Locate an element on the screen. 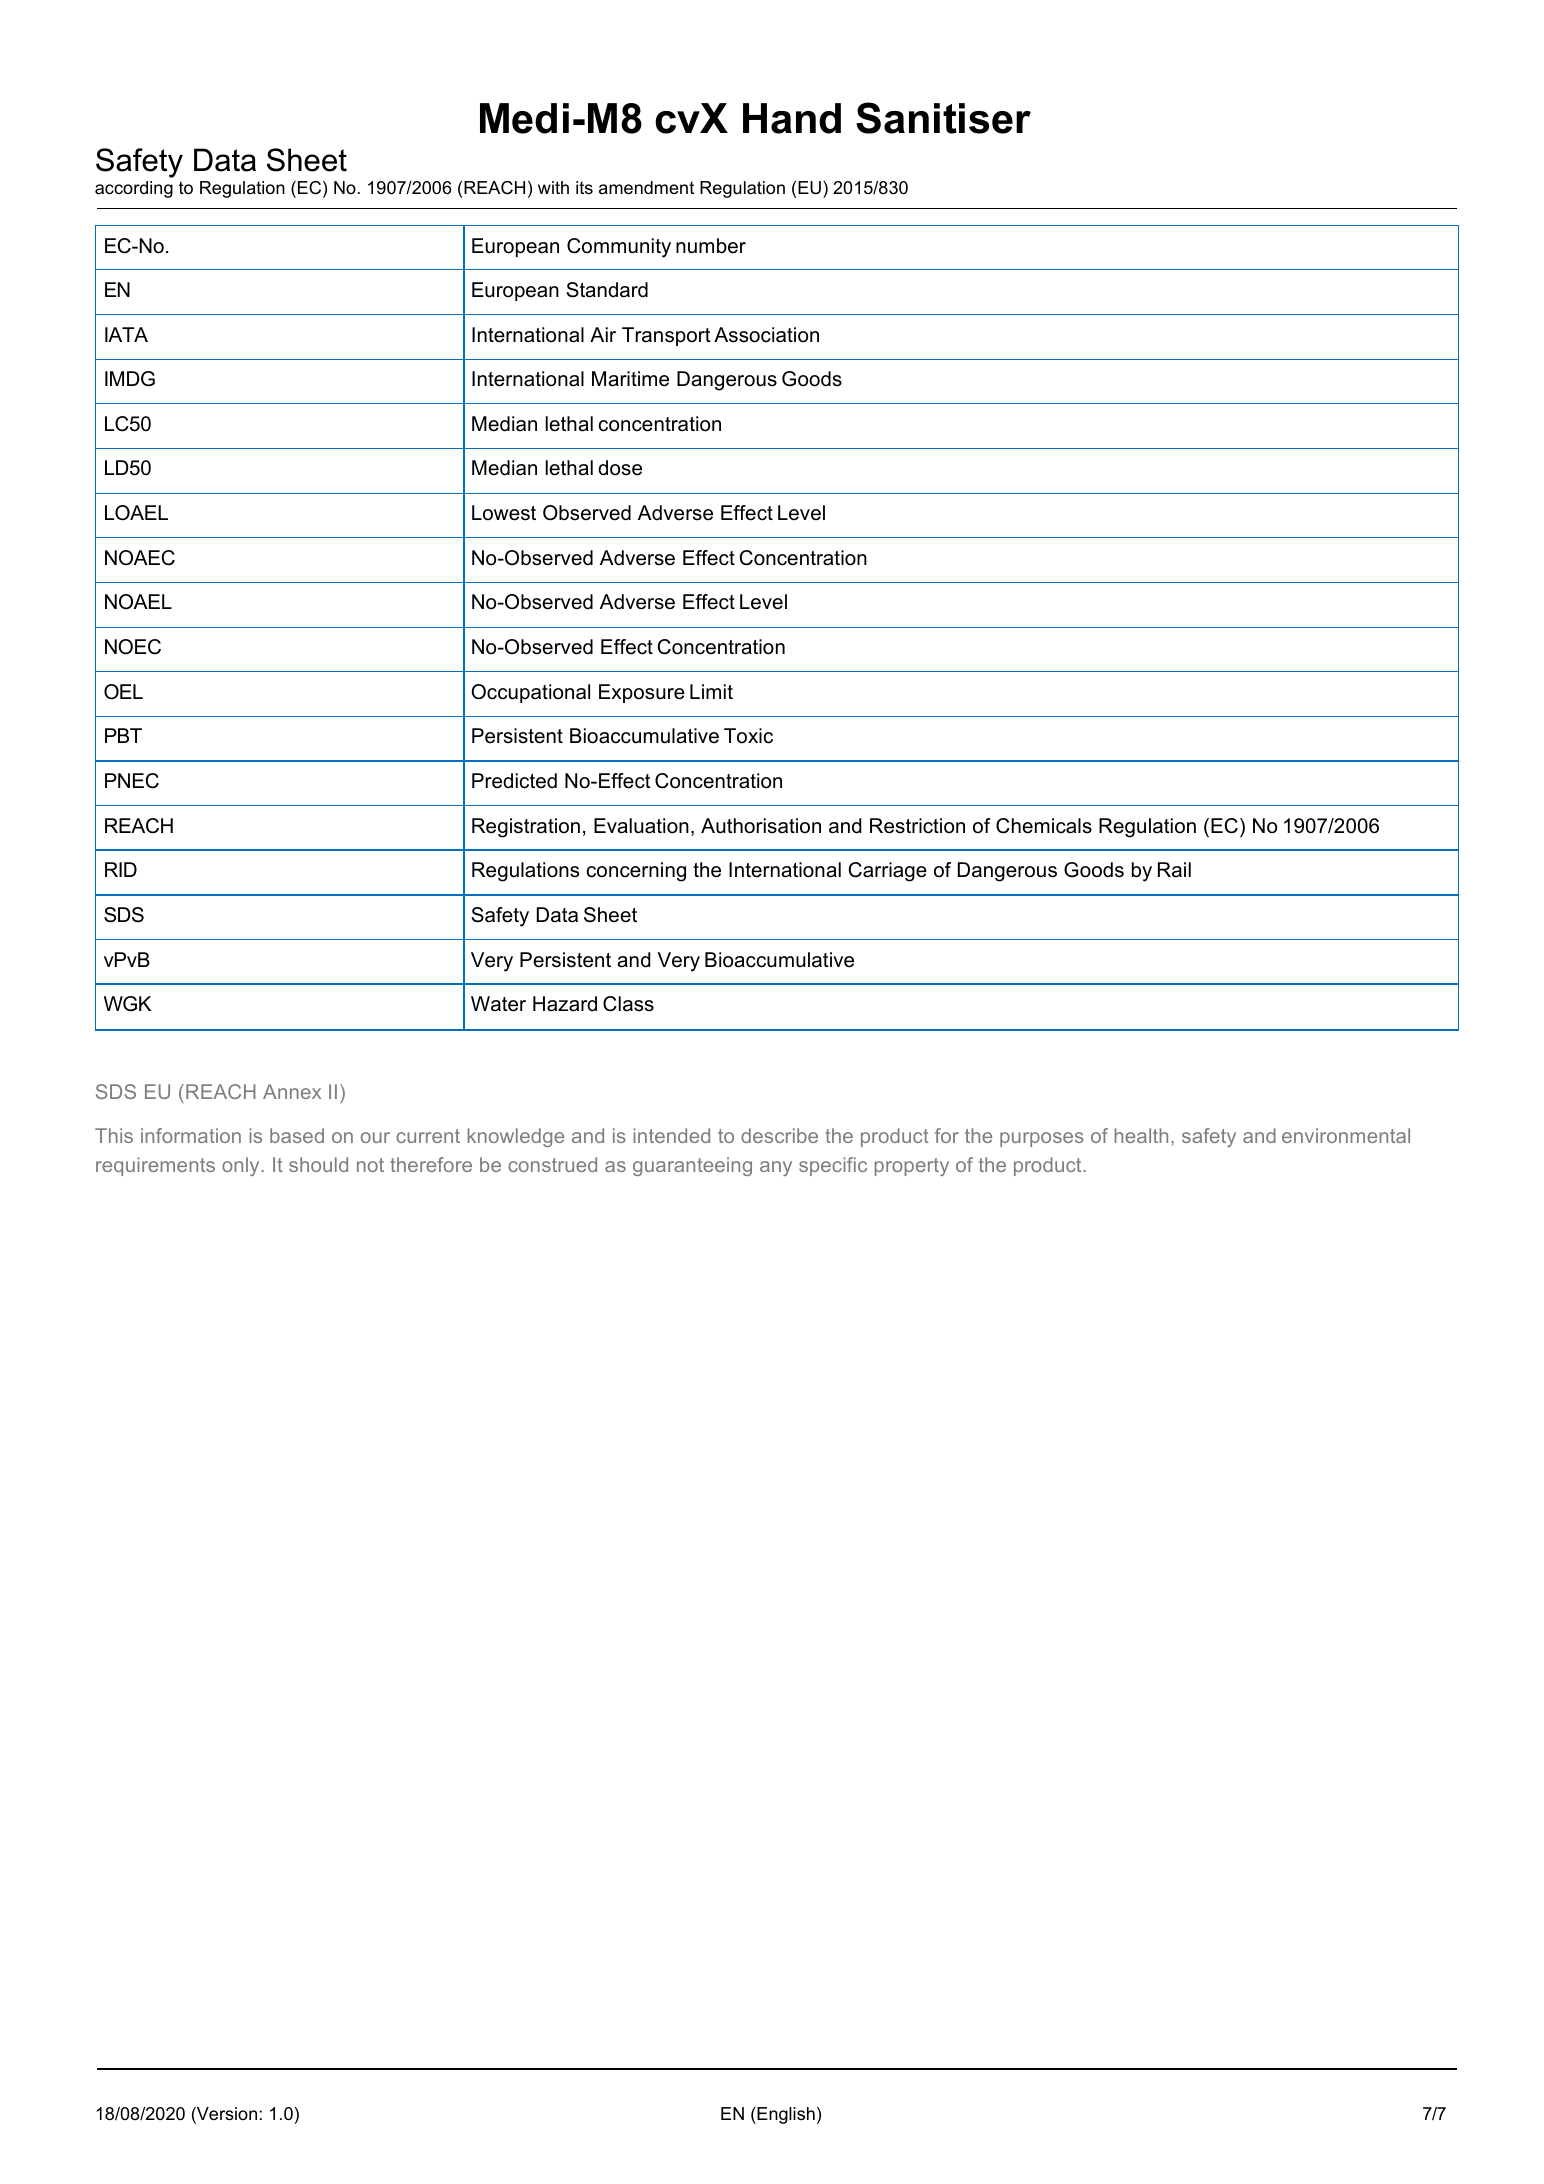 The height and width of the screenshot is (2184, 1544). describe is located at coordinates (779, 1135).
